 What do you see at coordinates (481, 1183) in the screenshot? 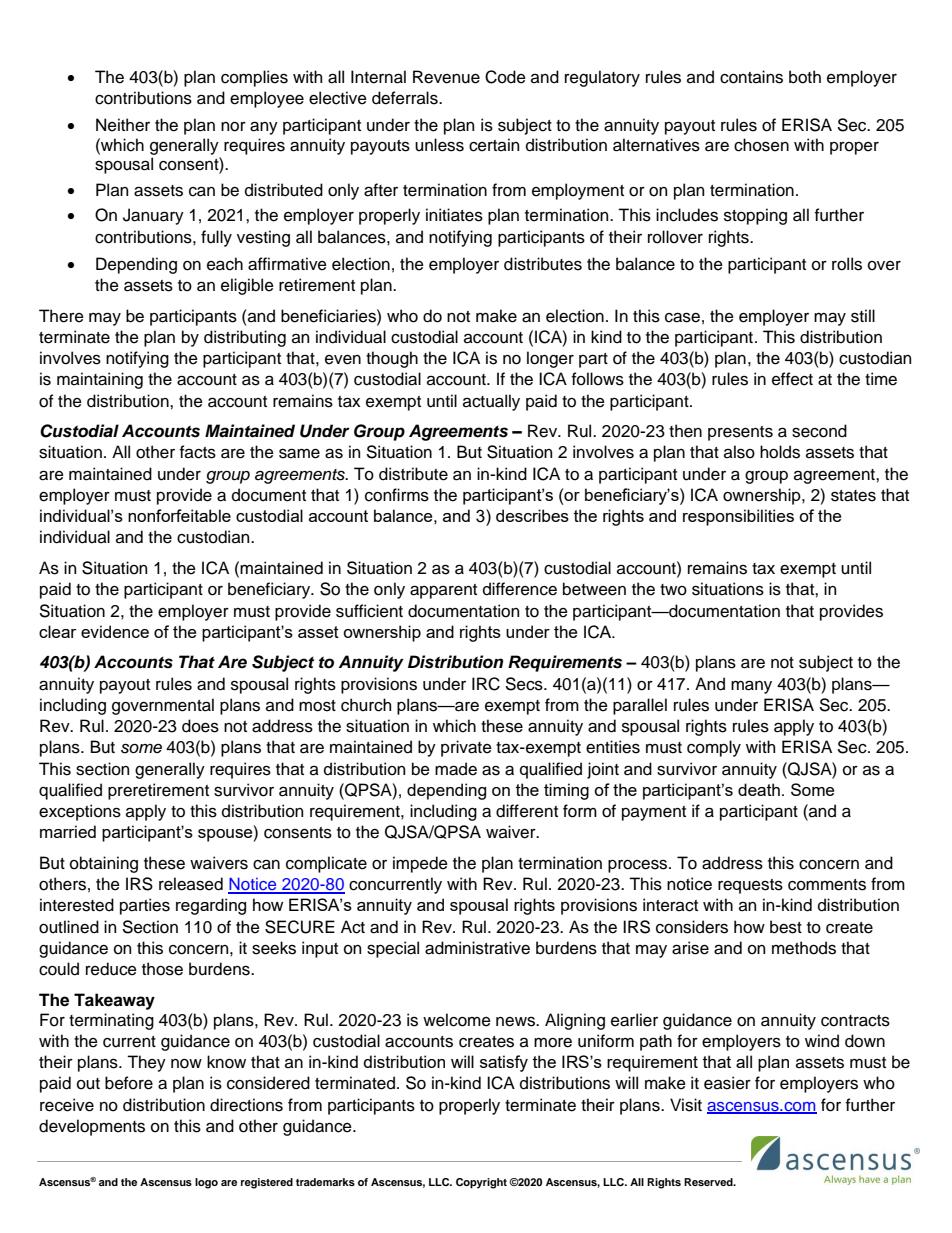
I see `Copyright` at bounding box center [481, 1183].
